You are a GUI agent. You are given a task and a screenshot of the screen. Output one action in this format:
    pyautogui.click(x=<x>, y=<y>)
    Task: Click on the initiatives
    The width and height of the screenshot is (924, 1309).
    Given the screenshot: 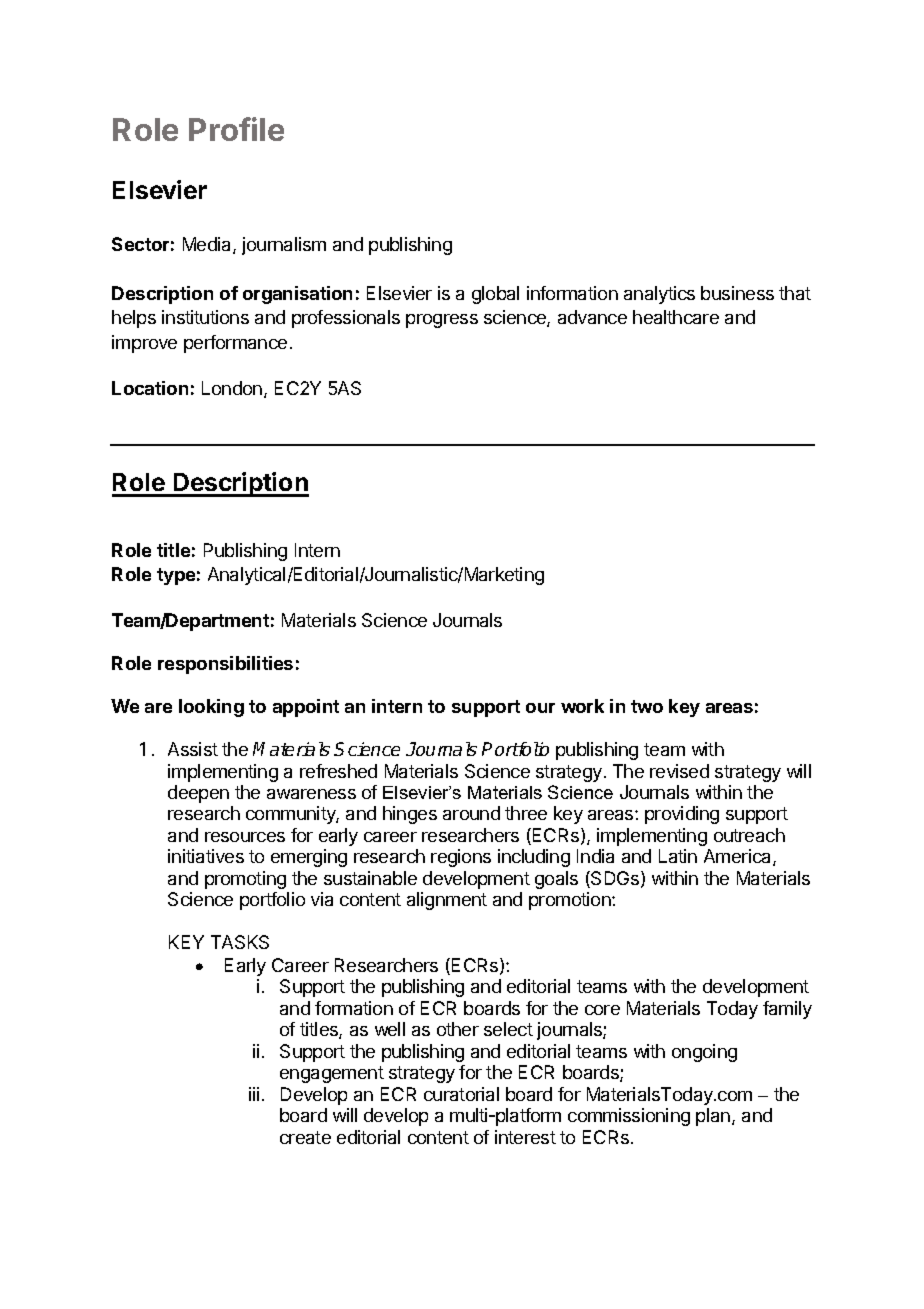 What is the action you would take?
    pyautogui.click(x=206, y=856)
